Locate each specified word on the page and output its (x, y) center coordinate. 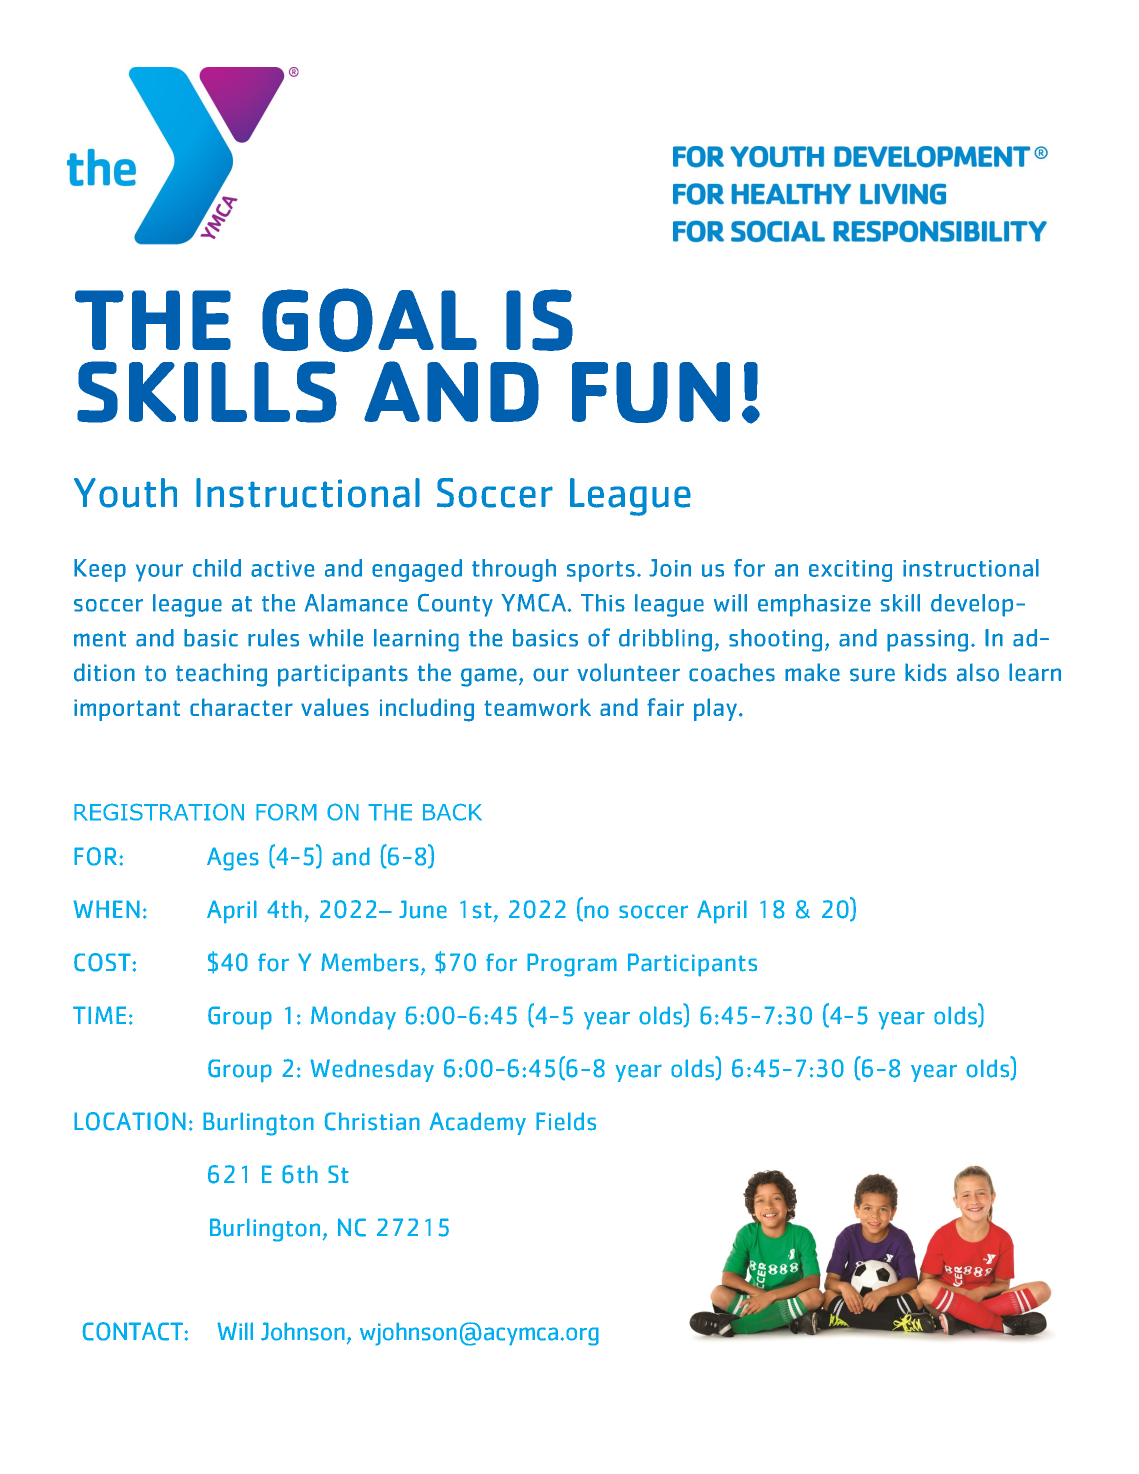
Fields (566, 1121)
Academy (477, 1123)
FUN (651, 392)
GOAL (369, 320)
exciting (850, 571)
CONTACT (132, 1331)
